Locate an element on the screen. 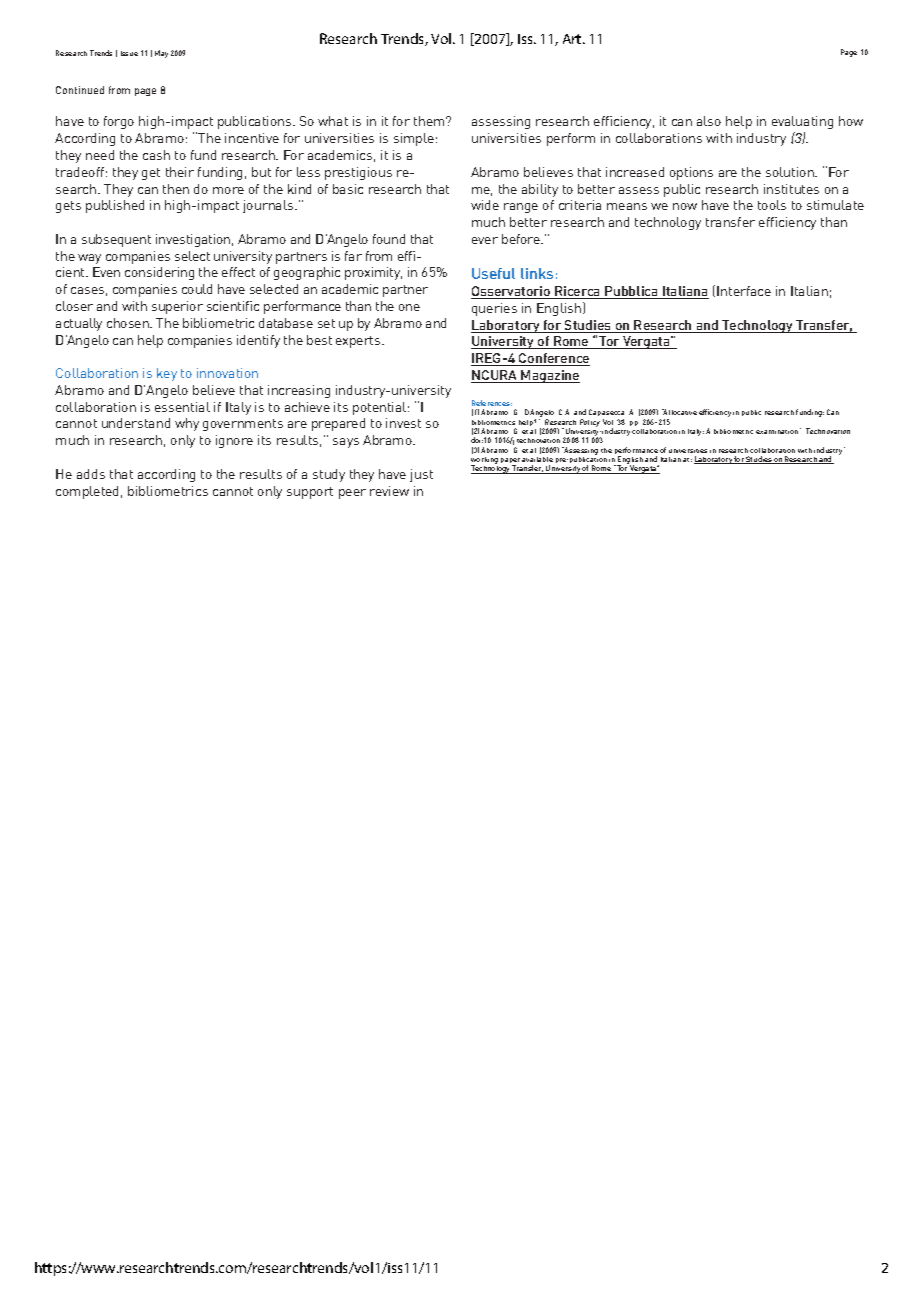  ever is located at coordinates (485, 240).
